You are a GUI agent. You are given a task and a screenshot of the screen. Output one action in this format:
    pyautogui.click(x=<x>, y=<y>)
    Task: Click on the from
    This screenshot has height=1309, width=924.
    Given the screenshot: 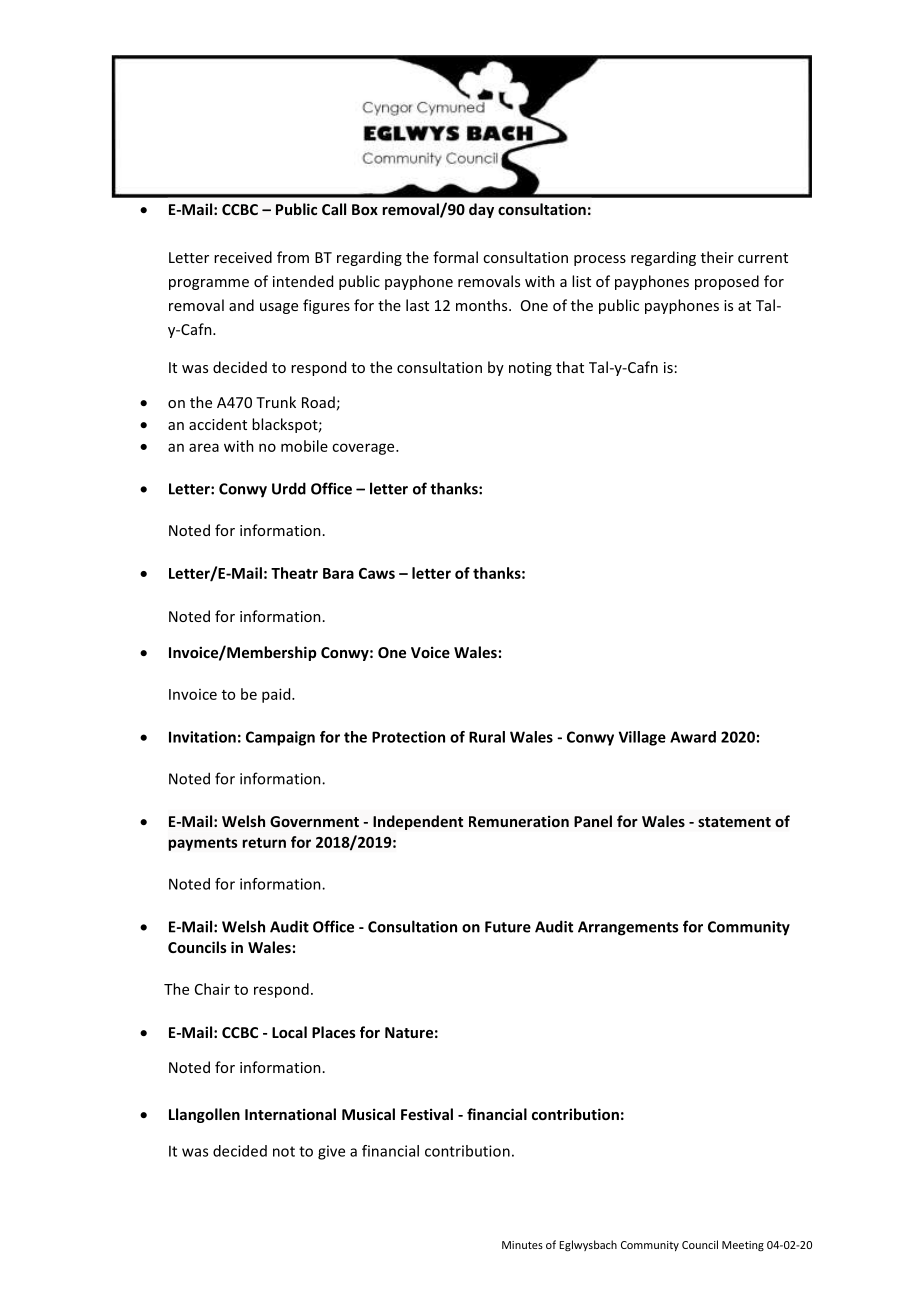 What is the action you would take?
    pyautogui.click(x=293, y=257)
